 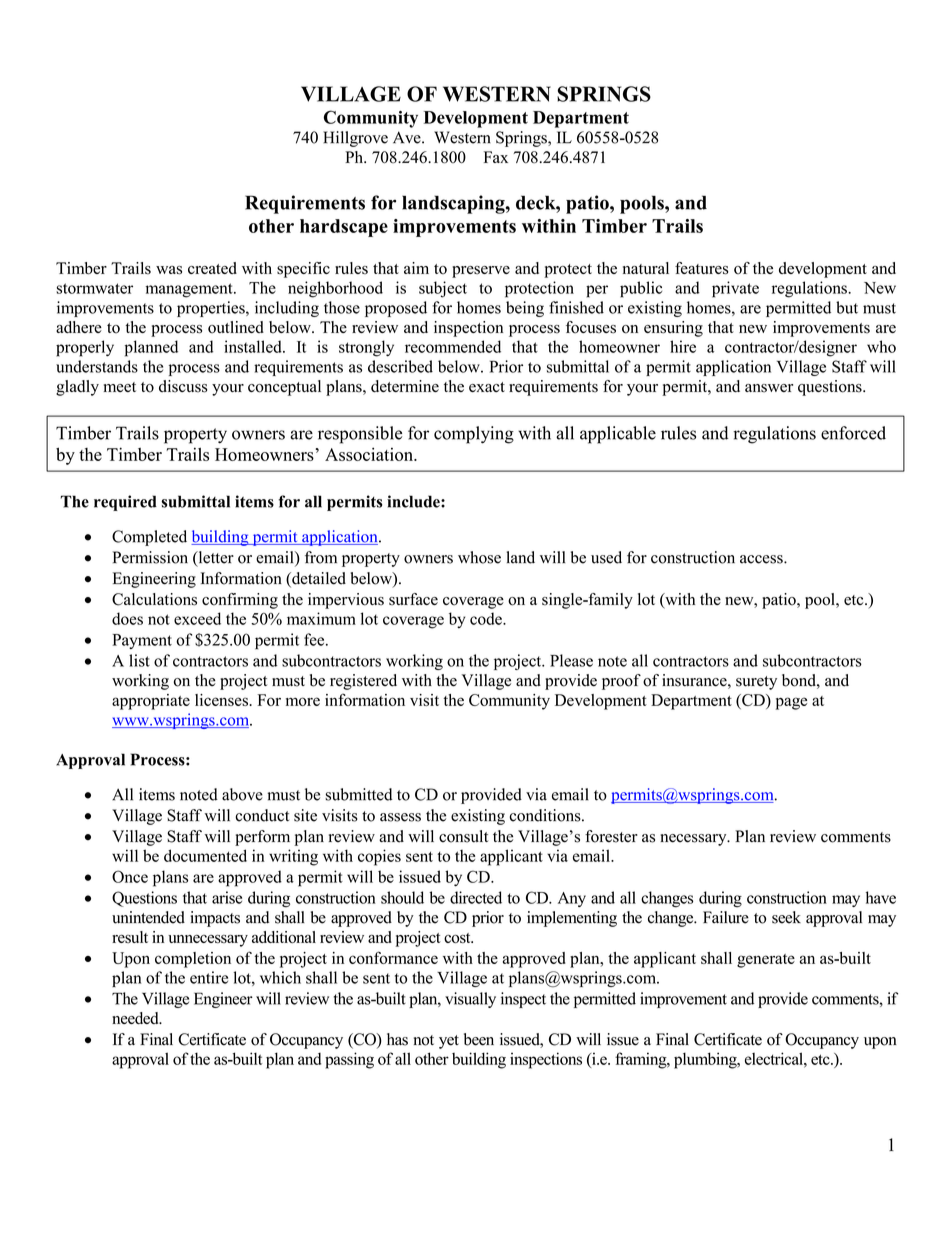 I want to click on Calculations, so click(x=154, y=599).
